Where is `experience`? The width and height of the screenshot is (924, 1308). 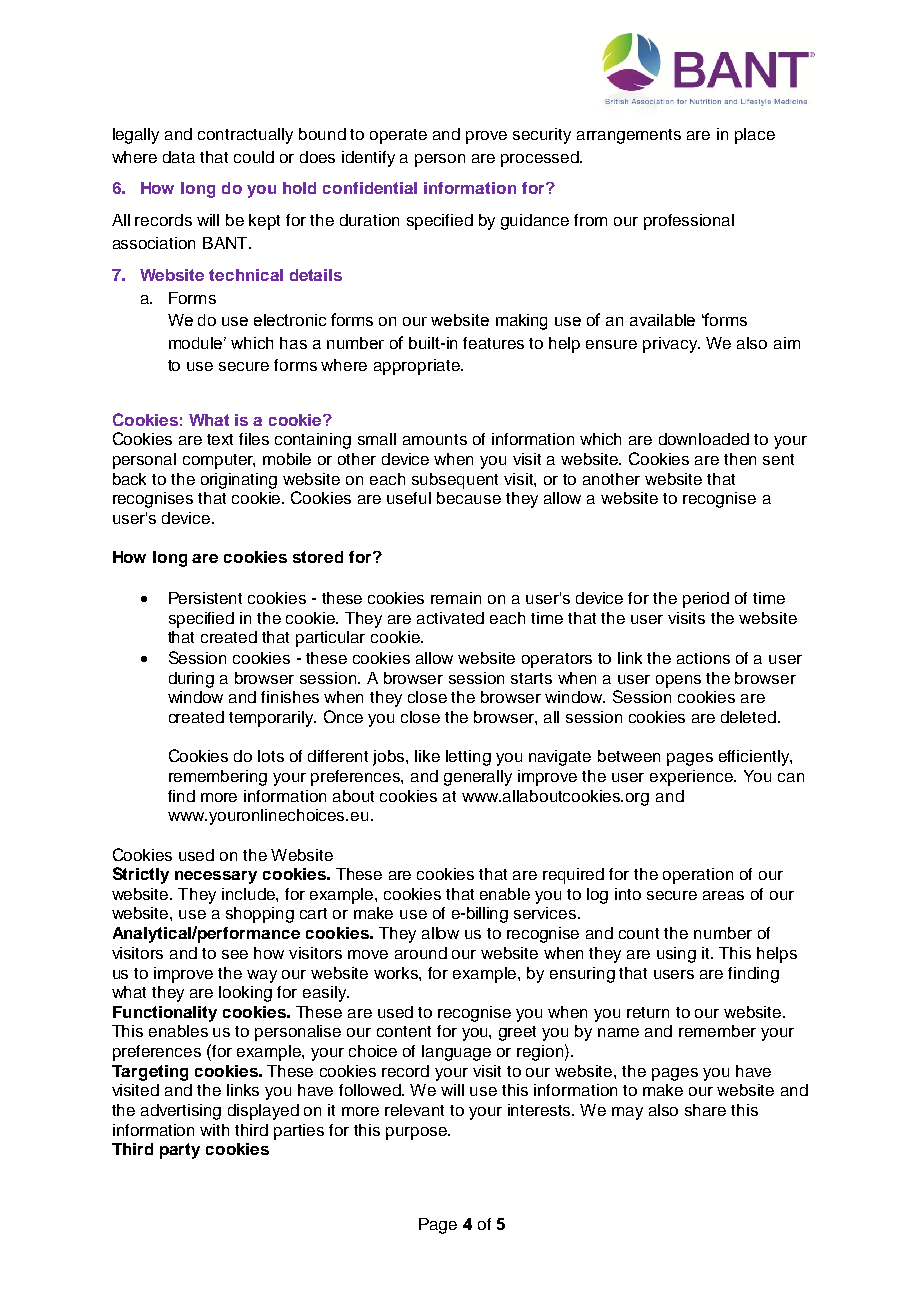
experience is located at coordinates (692, 778).
